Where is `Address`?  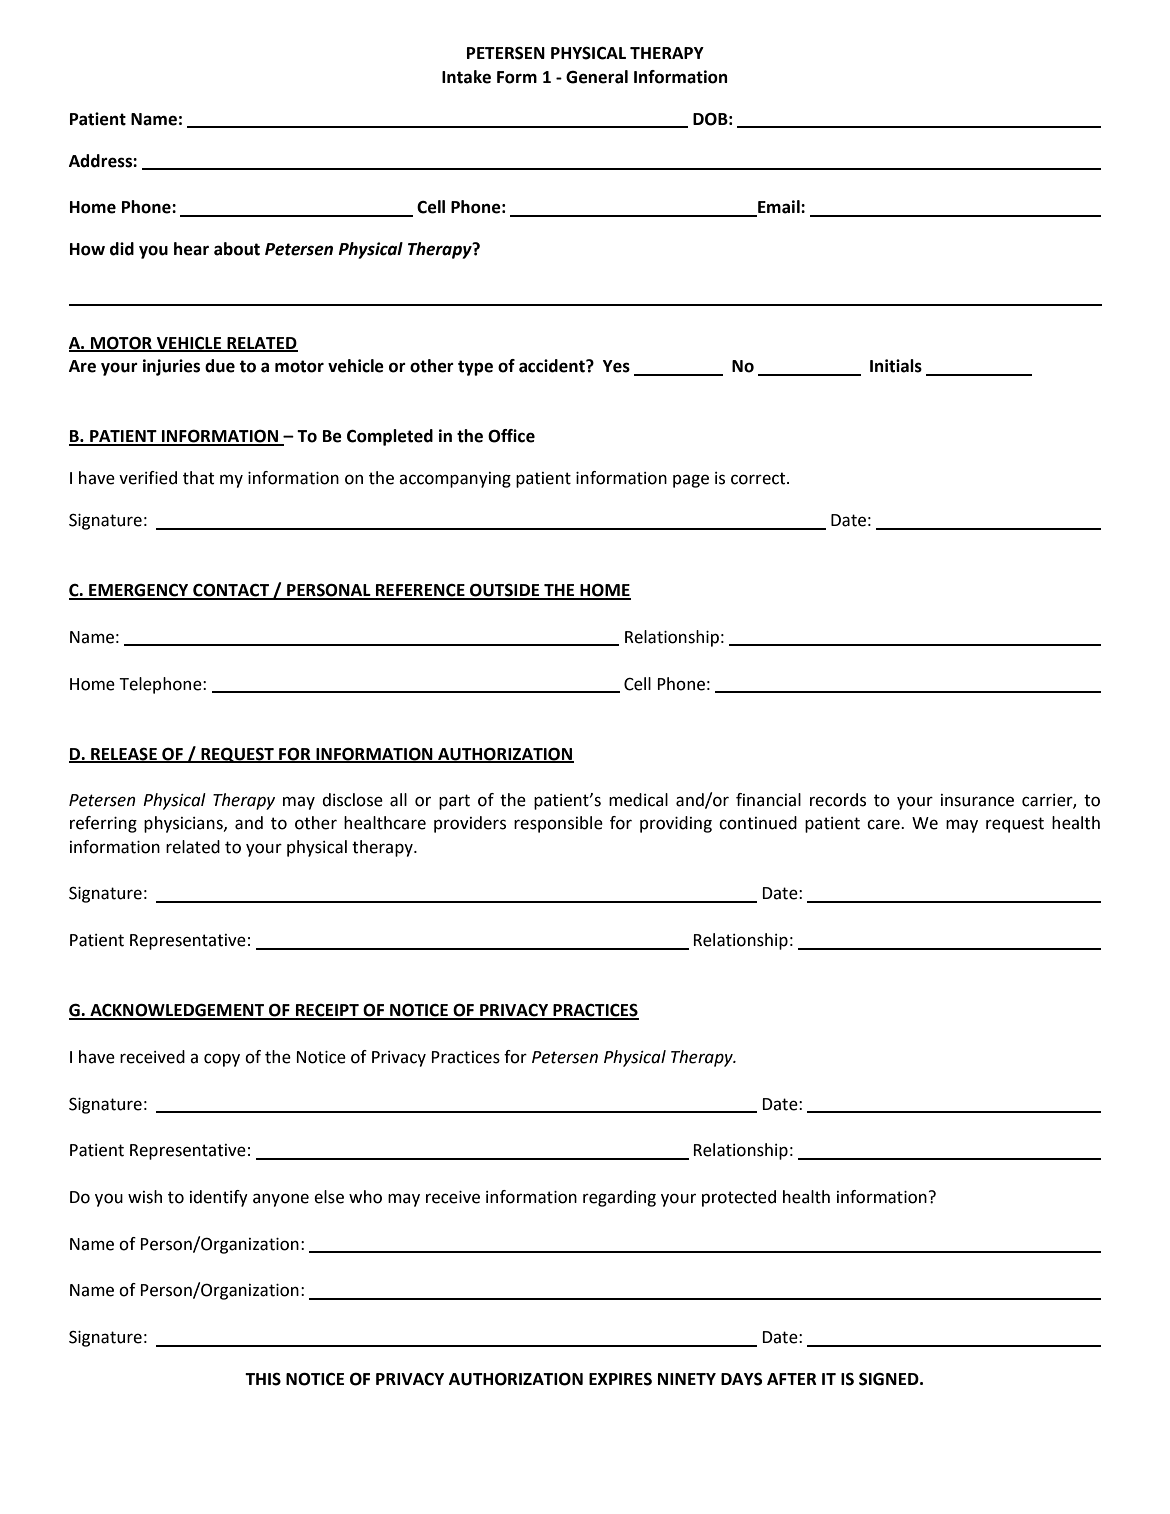 Address is located at coordinates (101, 161).
